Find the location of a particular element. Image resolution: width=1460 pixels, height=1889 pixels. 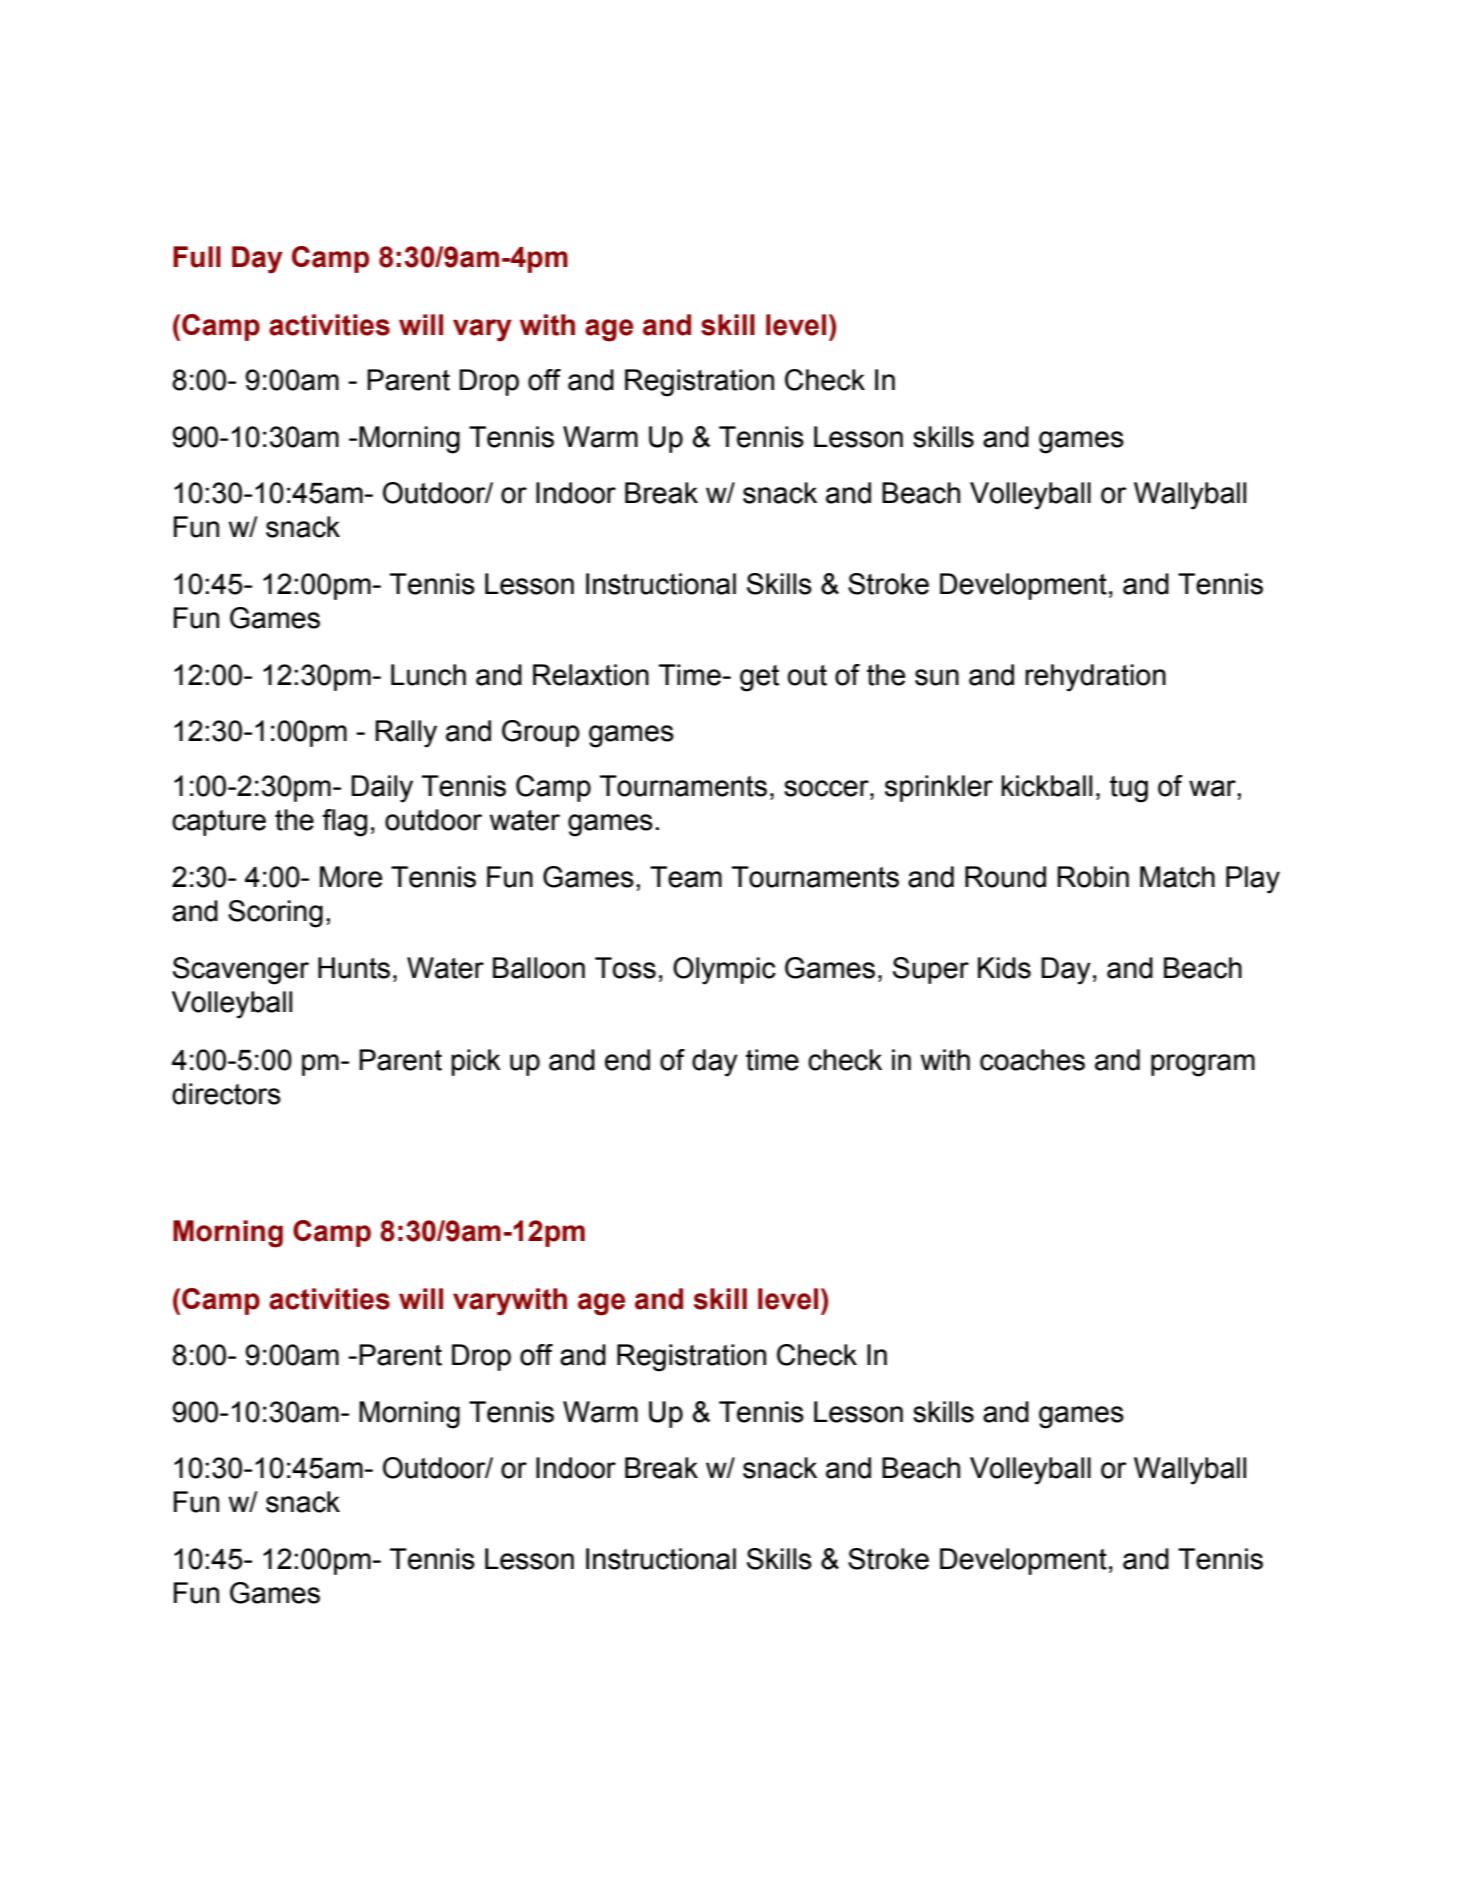

directors is located at coordinates (226, 1094).
